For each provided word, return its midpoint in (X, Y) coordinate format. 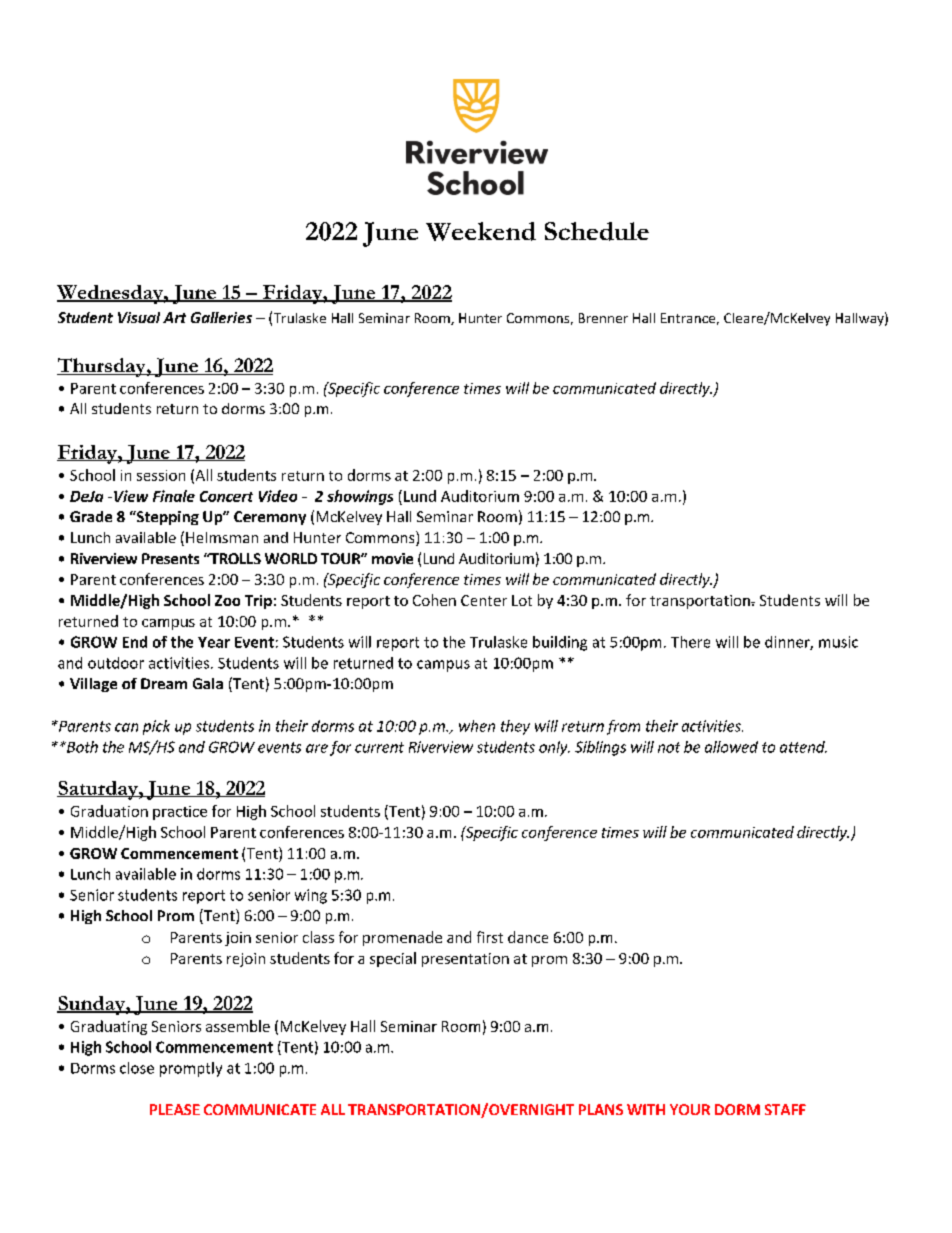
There (690, 642)
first (490, 937)
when (477, 726)
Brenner (603, 318)
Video (278, 496)
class (318, 937)
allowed (731, 747)
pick (156, 727)
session (161, 475)
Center (484, 600)
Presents (170, 558)
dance (528, 937)
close (137, 1068)
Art (174, 317)
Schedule (597, 231)
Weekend (481, 231)
